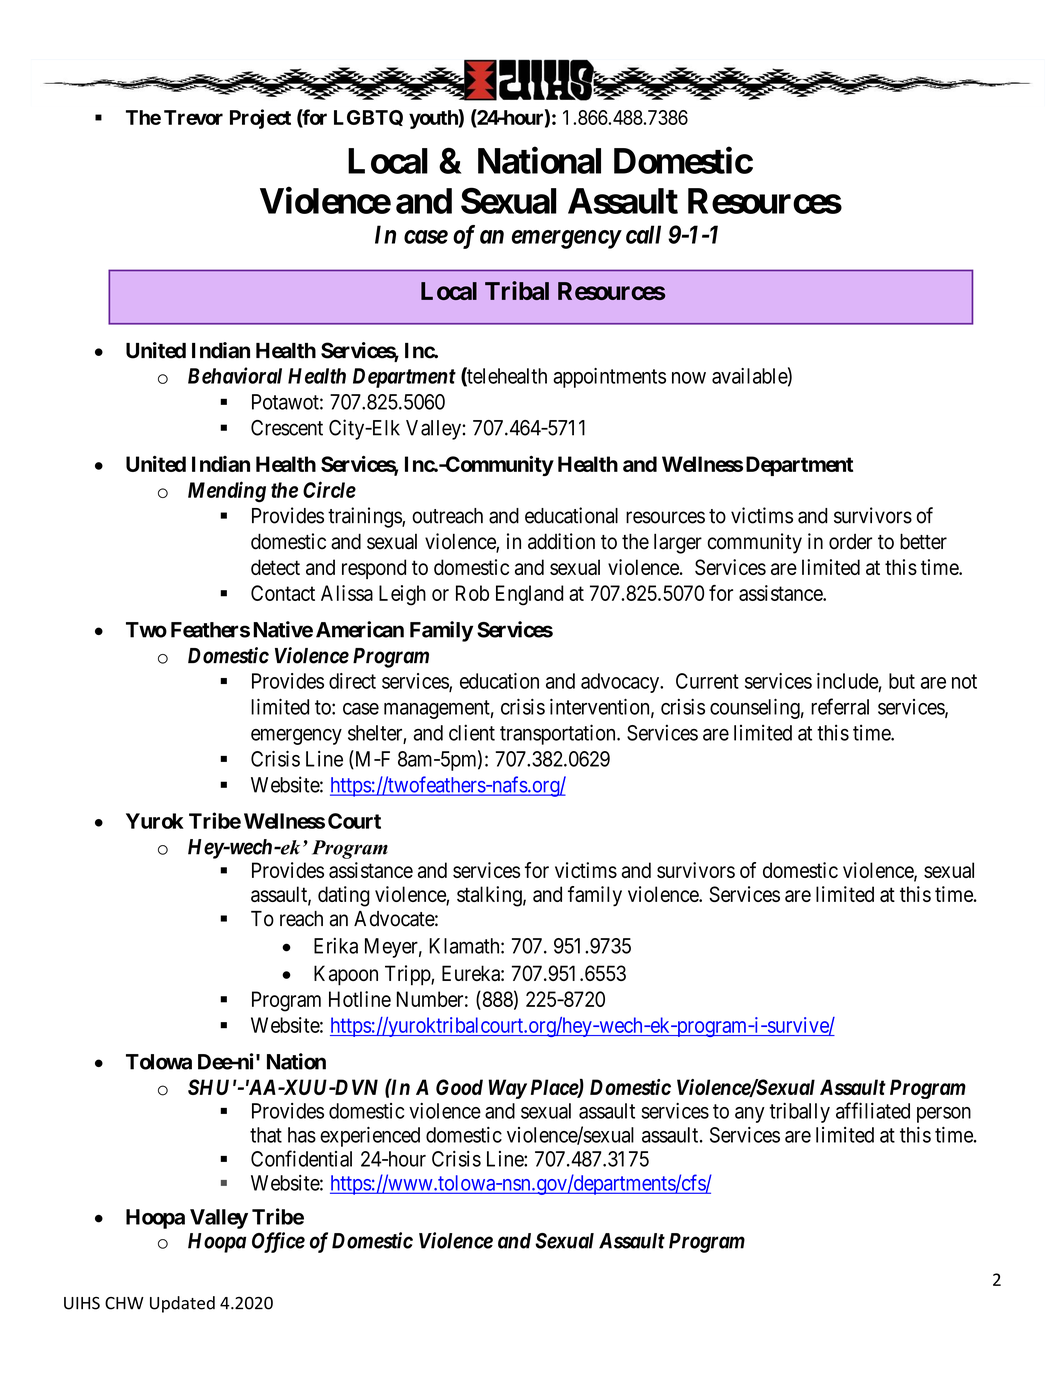 This document has width=1064, height=1377. What do you see at coordinates (840, 706) in the document?
I see `referral` at bounding box center [840, 706].
